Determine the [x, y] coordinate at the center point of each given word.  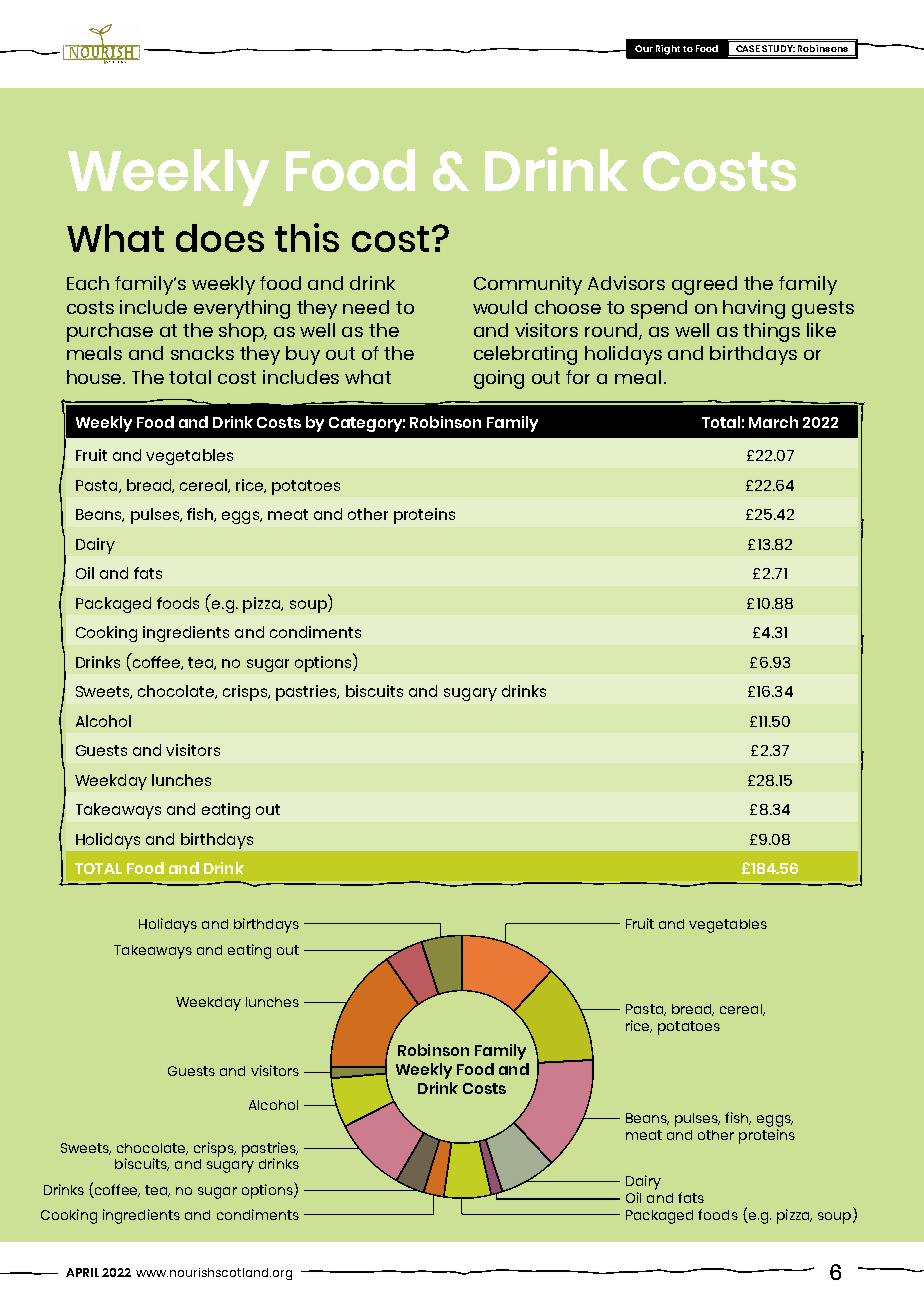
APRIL [82, 1272]
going [499, 379]
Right [668, 50]
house [96, 377]
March [773, 422]
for [578, 377]
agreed [704, 285]
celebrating [525, 355]
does [220, 238]
